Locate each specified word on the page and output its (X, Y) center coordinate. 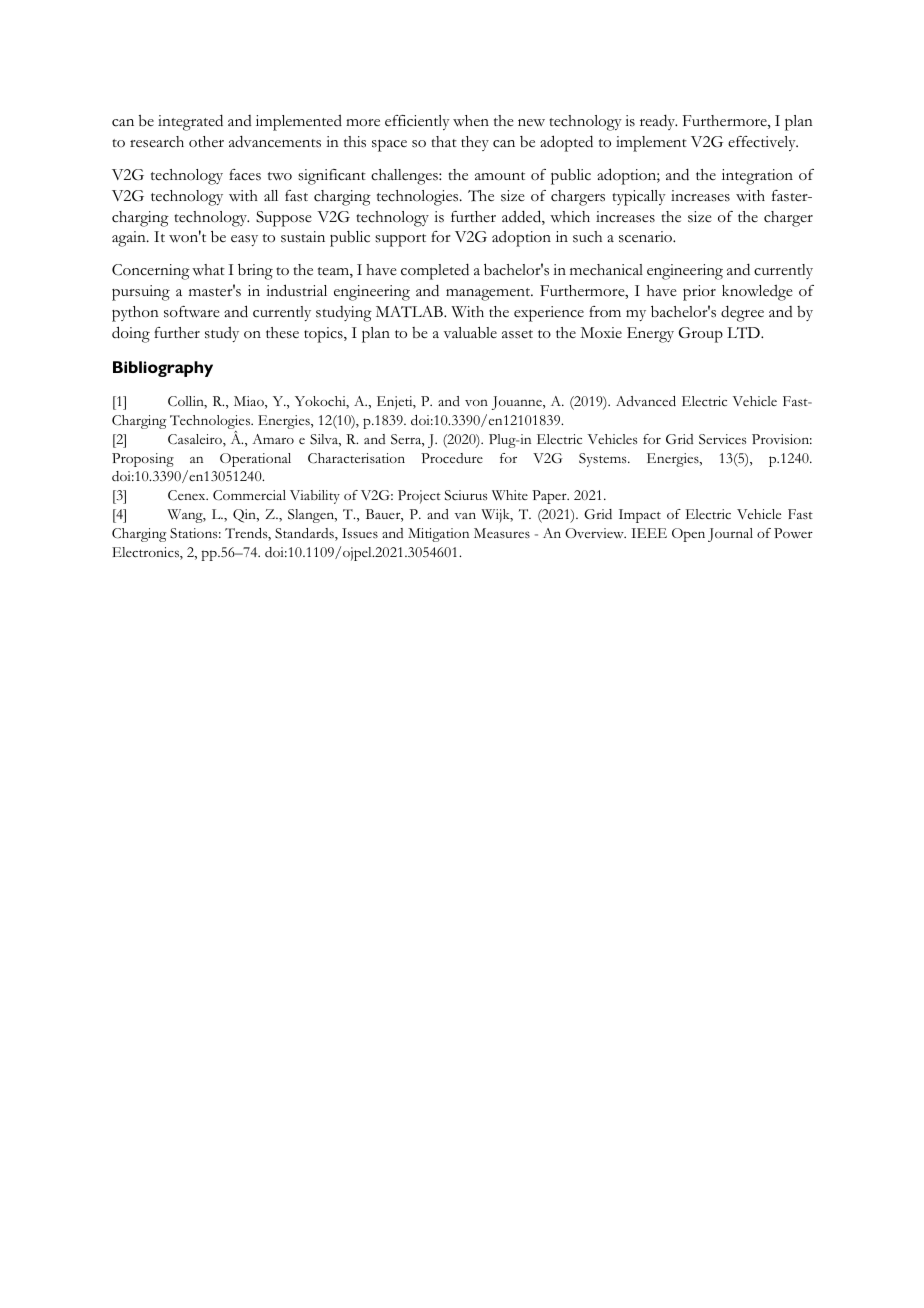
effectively (763, 143)
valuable (470, 332)
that (444, 141)
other (206, 141)
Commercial (249, 495)
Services (722, 439)
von (476, 402)
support (400, 240)
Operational (255, 460)
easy (244, 240)
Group (701, 335)
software (192, 312)
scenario (647, 237)
